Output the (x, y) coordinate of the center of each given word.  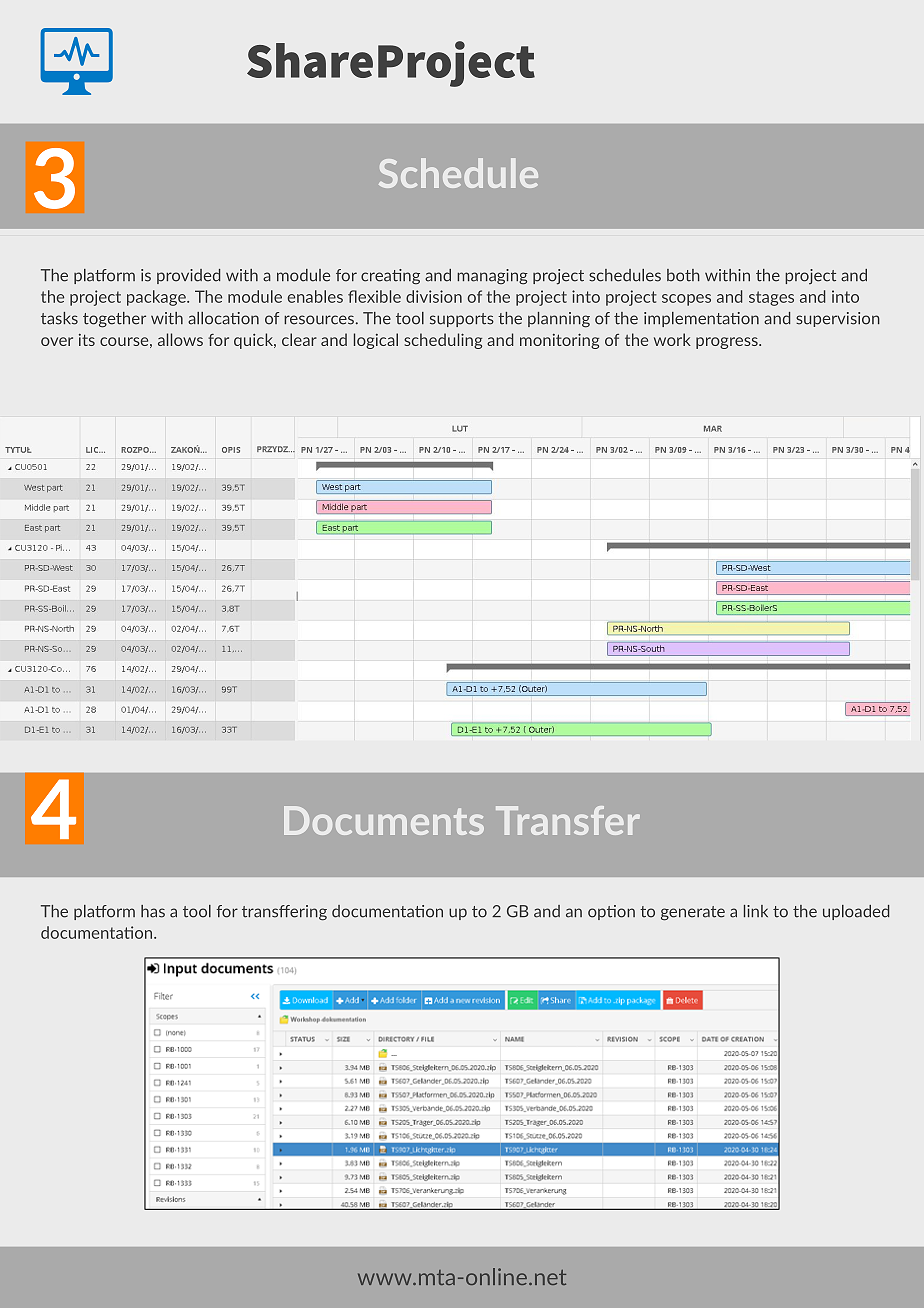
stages (771, 298)
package (157, 298)
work (672, 339)
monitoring (559, 341)
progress (728, 343)
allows (180, 339)
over (57, 341)
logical (376, 341)
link (756, 911)
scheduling (443, 341)
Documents (384, 820)
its (87, 340)
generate (693, 913)
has (153, 911)
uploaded (856, 912)
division (434, 296)
